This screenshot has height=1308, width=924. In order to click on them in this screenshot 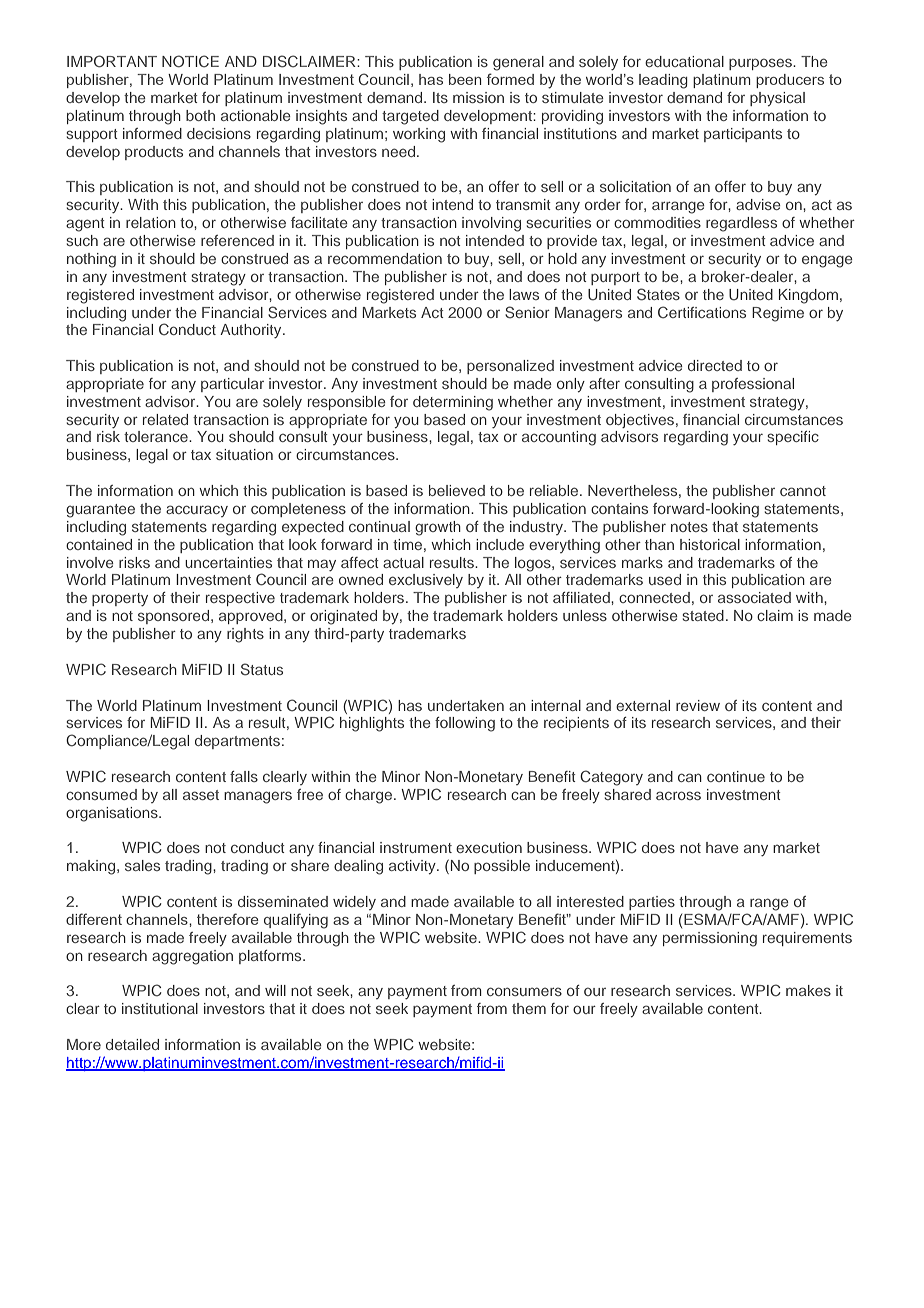, I will do `click(529, 1008)`.
